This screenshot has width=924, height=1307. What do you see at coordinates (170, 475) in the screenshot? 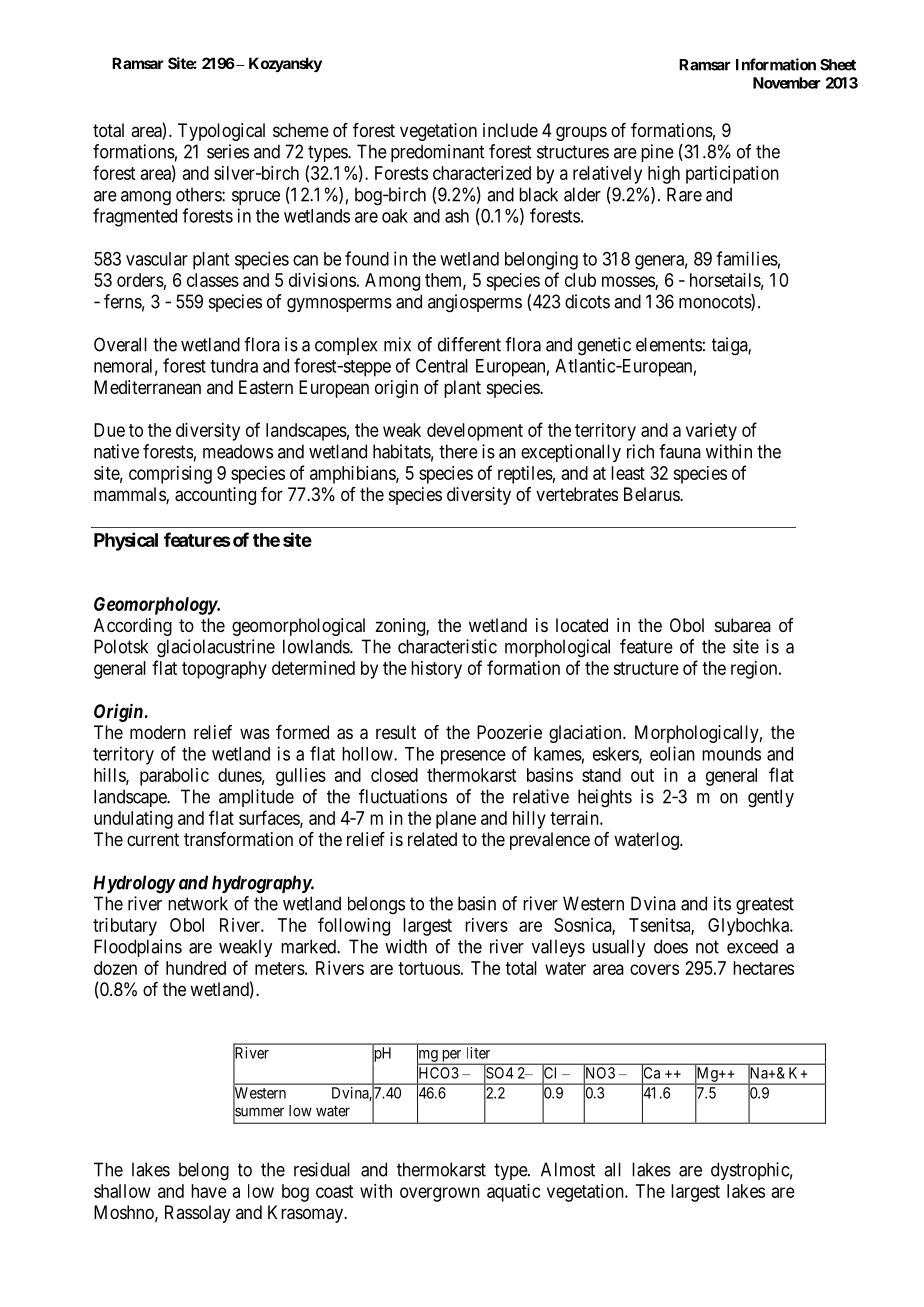
I see `comprising` at bounding box center [170, 475].
